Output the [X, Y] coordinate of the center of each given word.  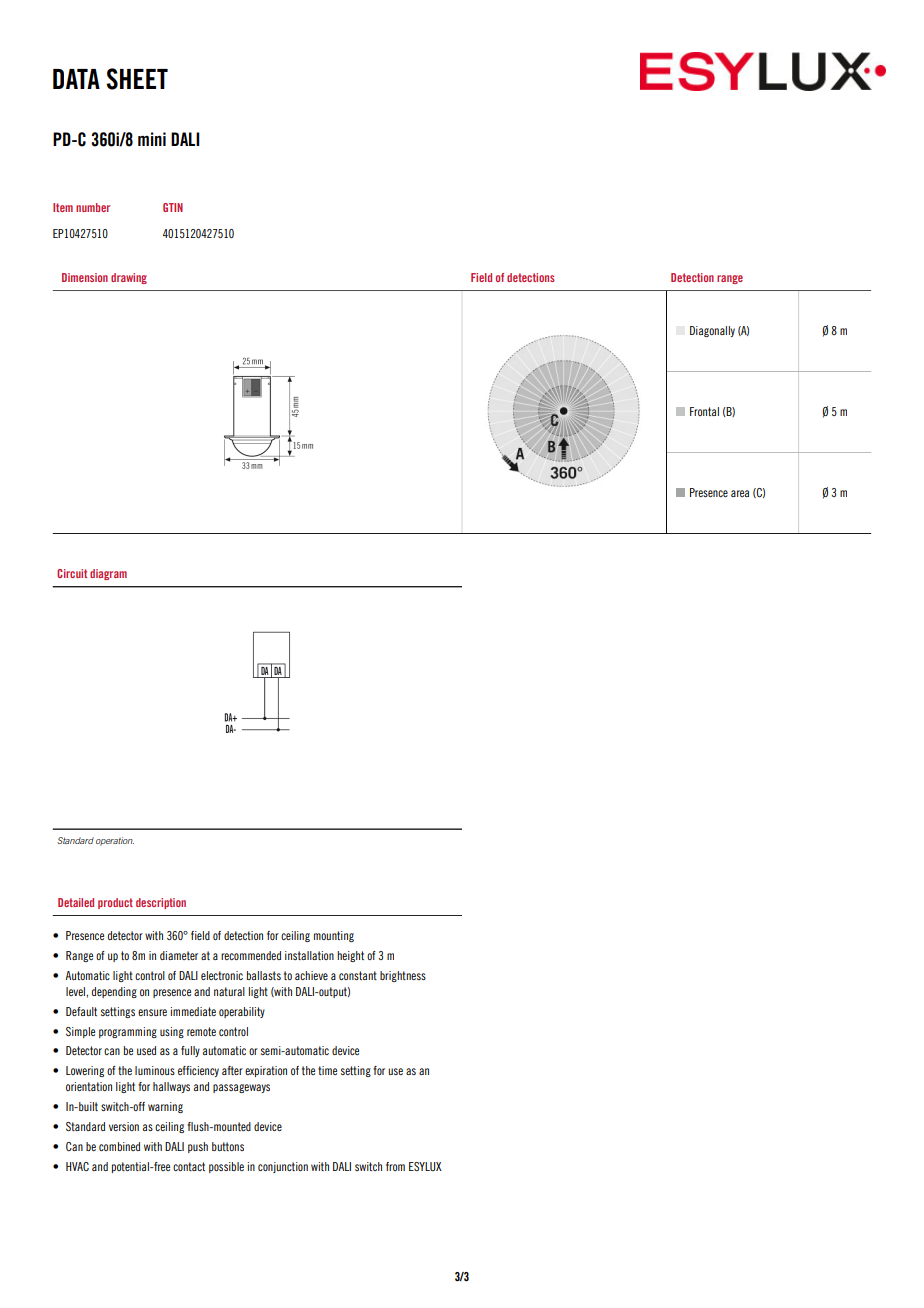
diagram [108, 574]
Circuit [72, 573]
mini [152, 139]
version [124, 1126]
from [395, 1166]
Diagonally [712, 331]
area [740, 493]
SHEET [137, 79]
